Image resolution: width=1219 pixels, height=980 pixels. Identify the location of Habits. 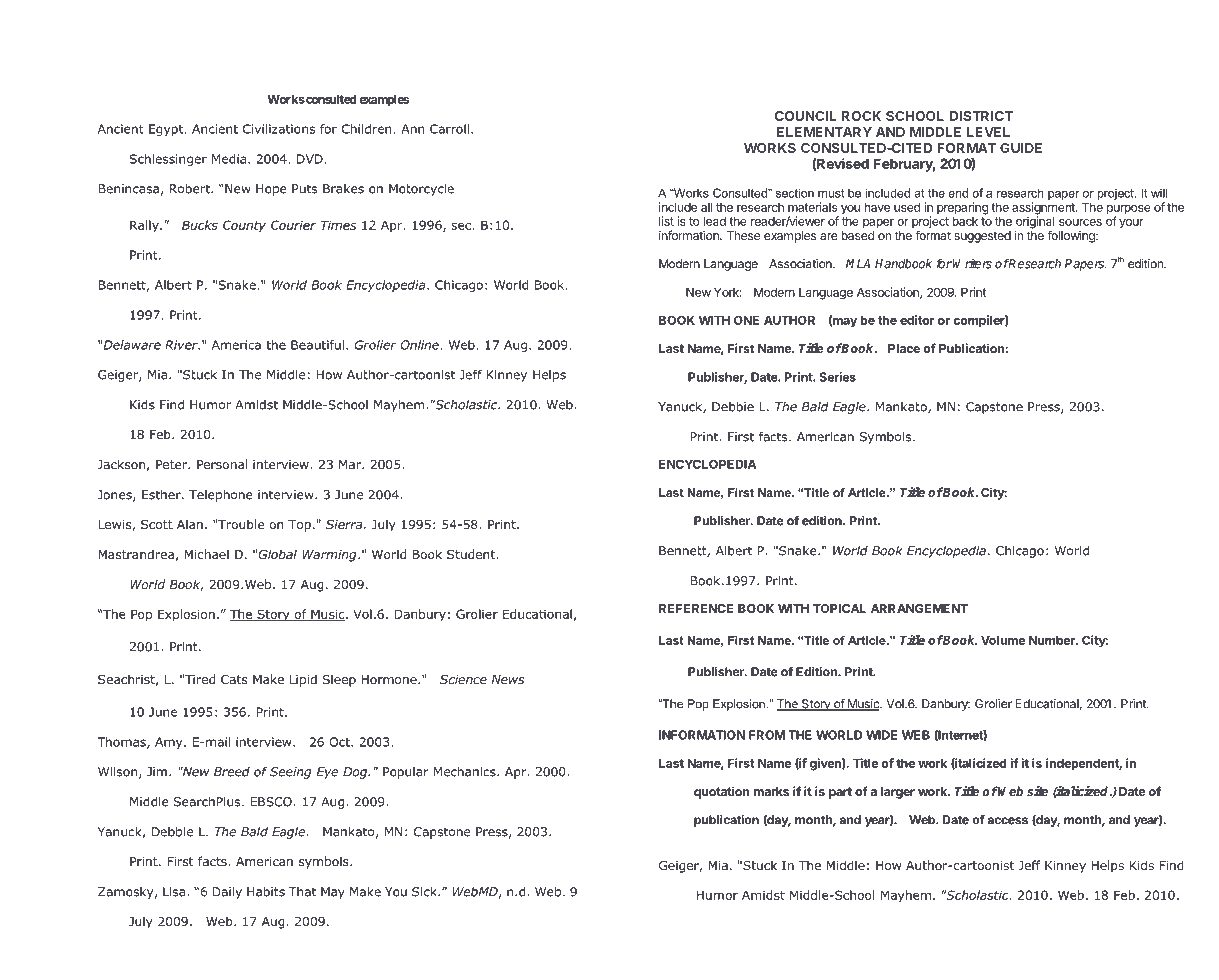
(266, 892).
